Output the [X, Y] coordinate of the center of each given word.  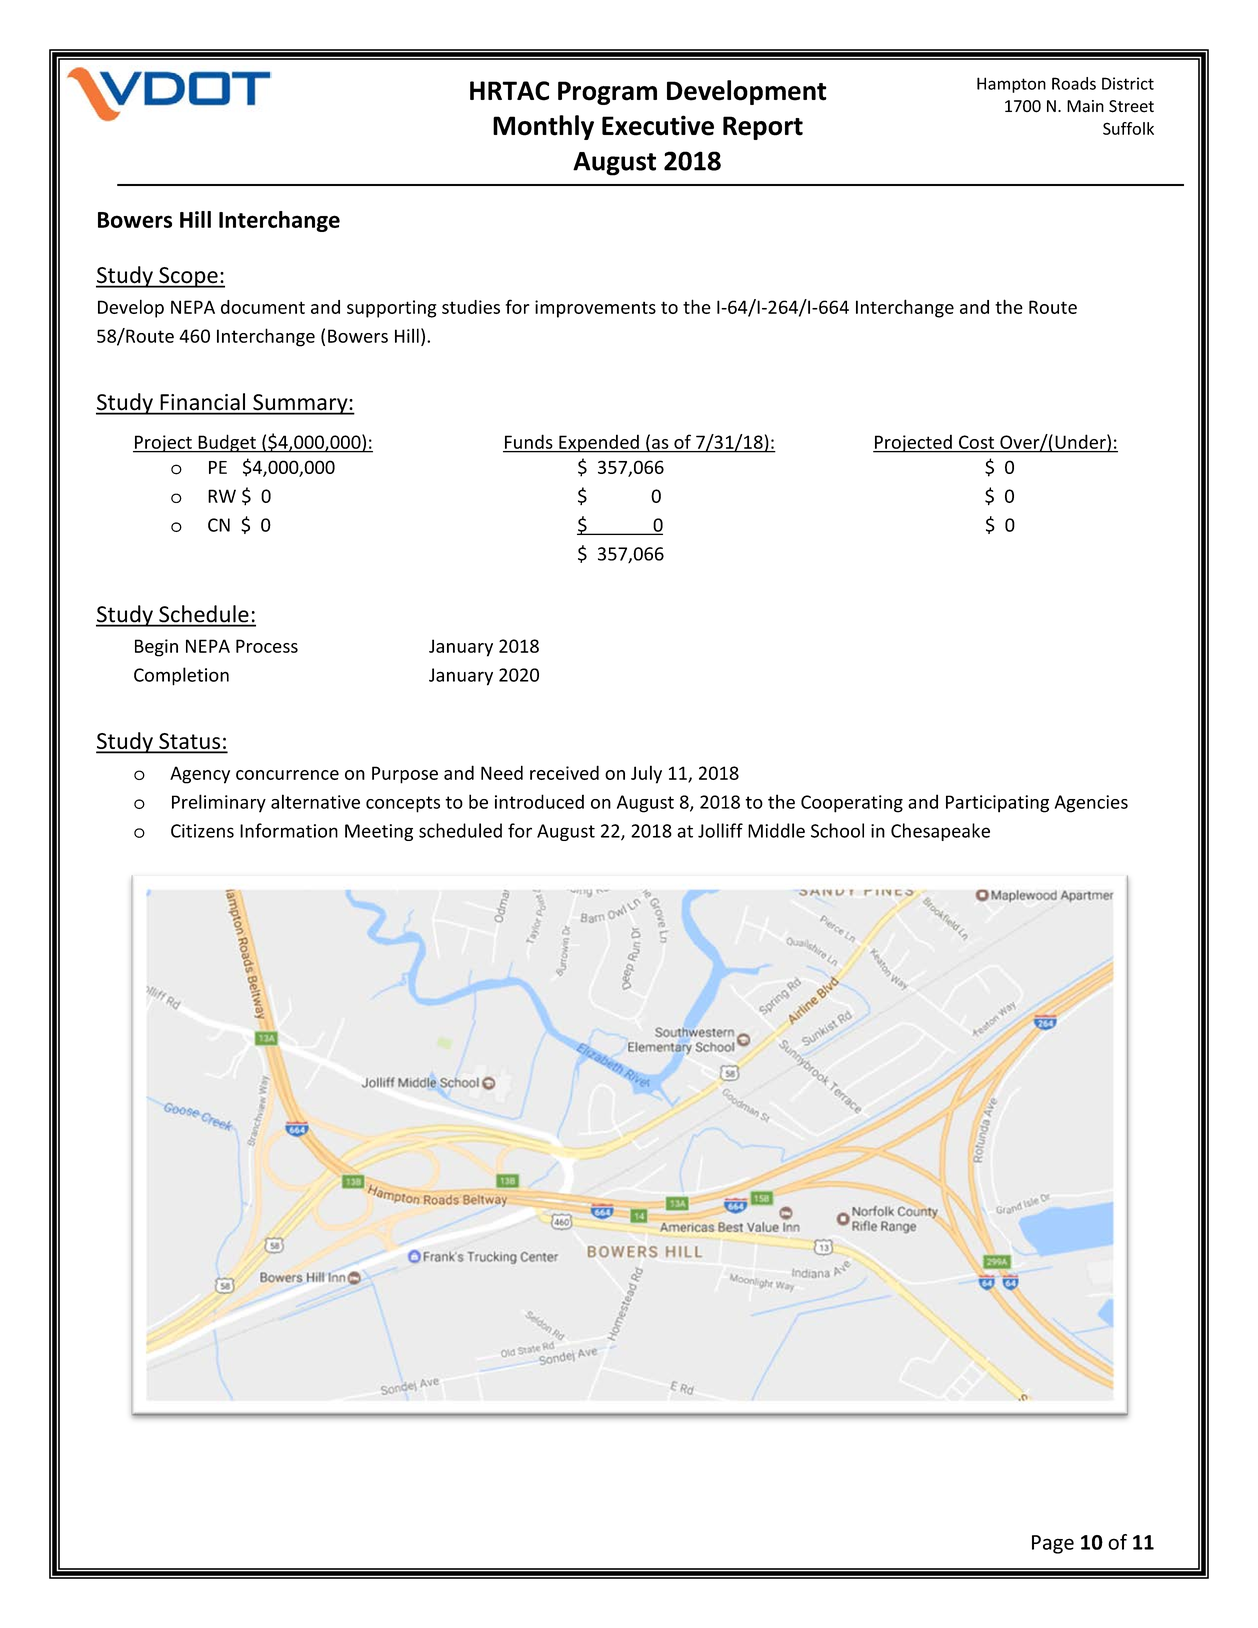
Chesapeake [940, 832]
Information [289, 830]
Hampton [1011, 85]
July [646, 774]
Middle [776, 830]
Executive [658, 125]
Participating [997, 804]
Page [1053, 1544]
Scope [188, 277]
